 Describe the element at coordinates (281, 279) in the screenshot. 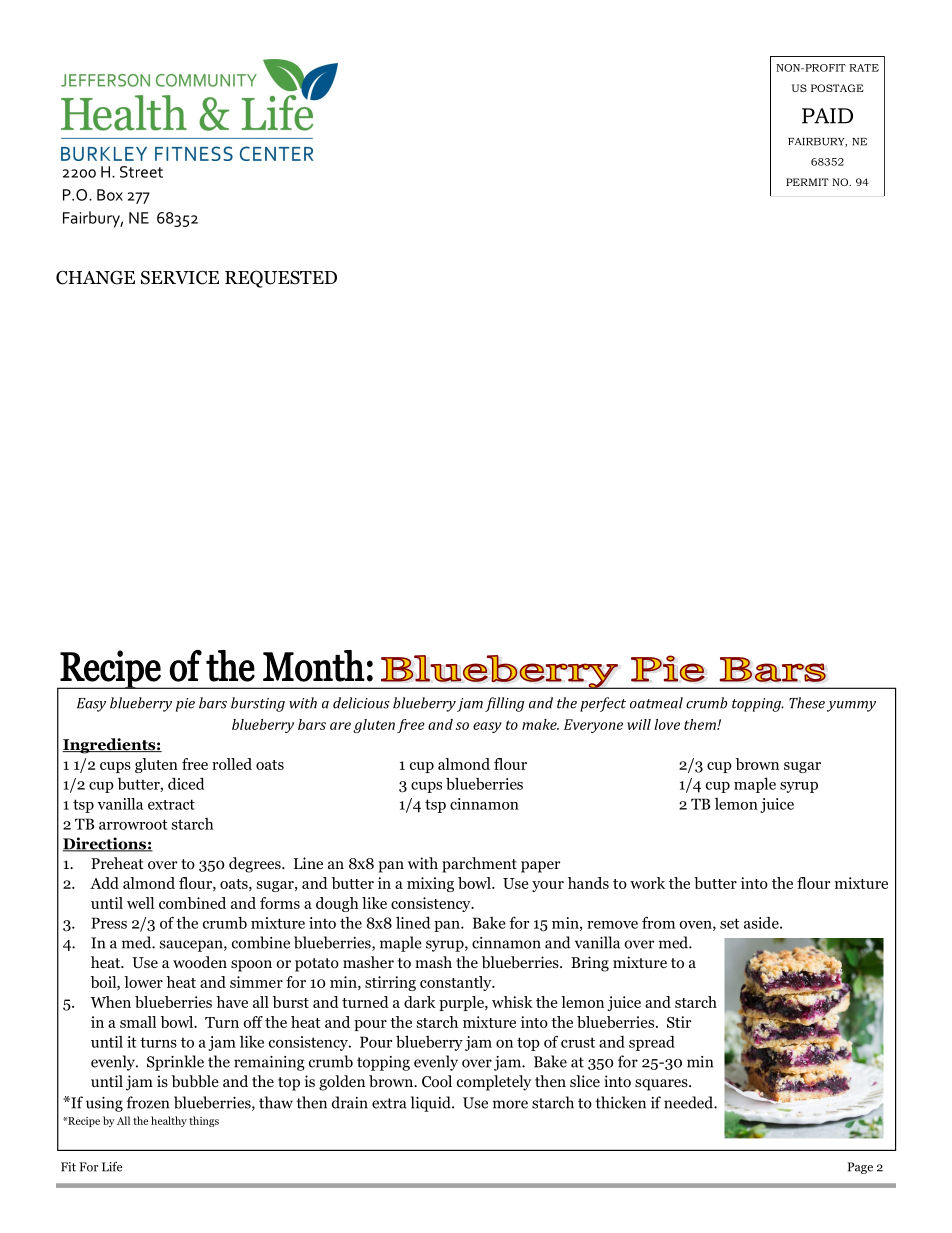

I see `REQUESTED` at that location.
